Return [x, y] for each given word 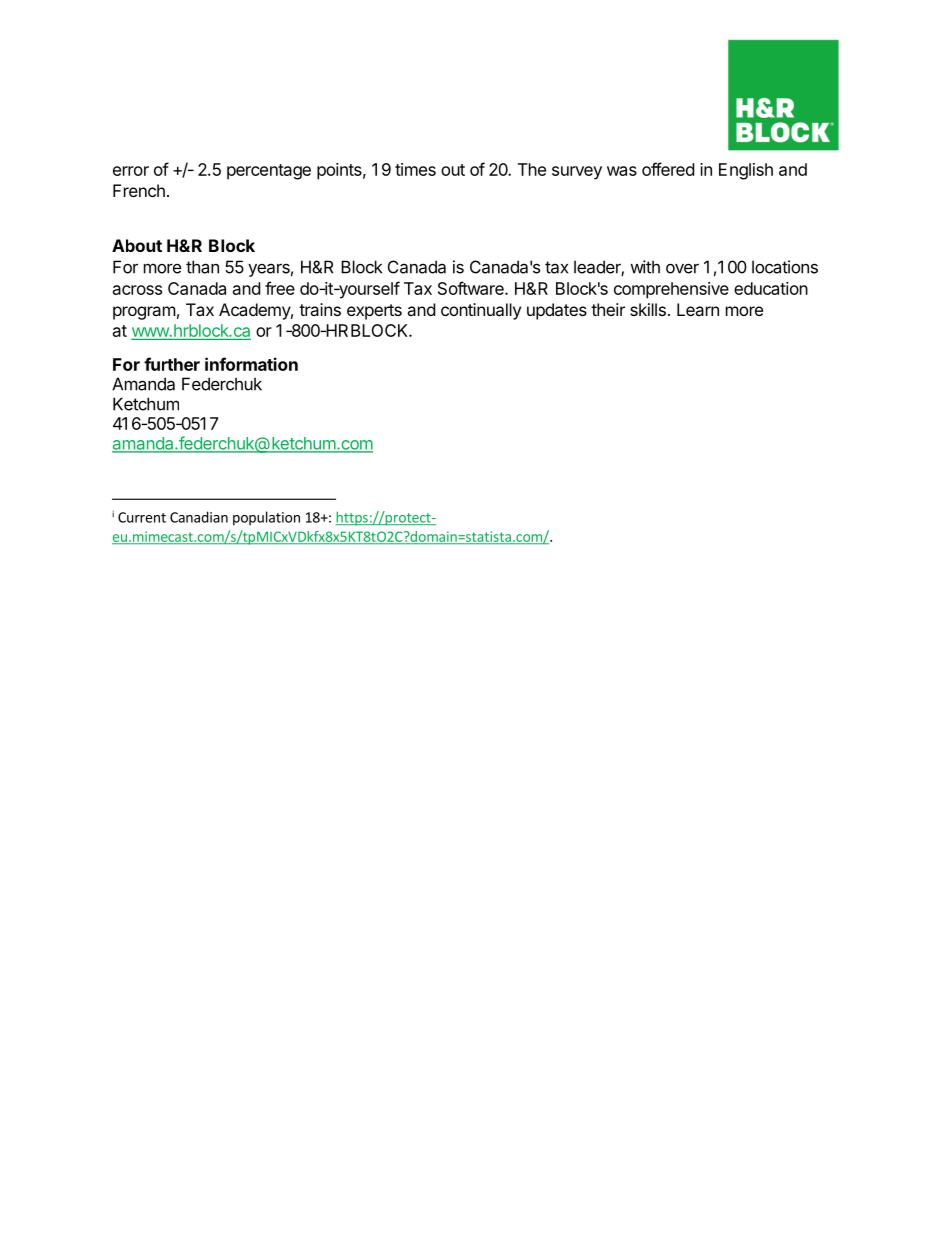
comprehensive [671, 290]
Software [472, 288]
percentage [269, 172]
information [251, 364]
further [172, 364]
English [746, 171]
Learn [698, 309]
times [415, 169]
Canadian [199, 517]
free [280, 288]
